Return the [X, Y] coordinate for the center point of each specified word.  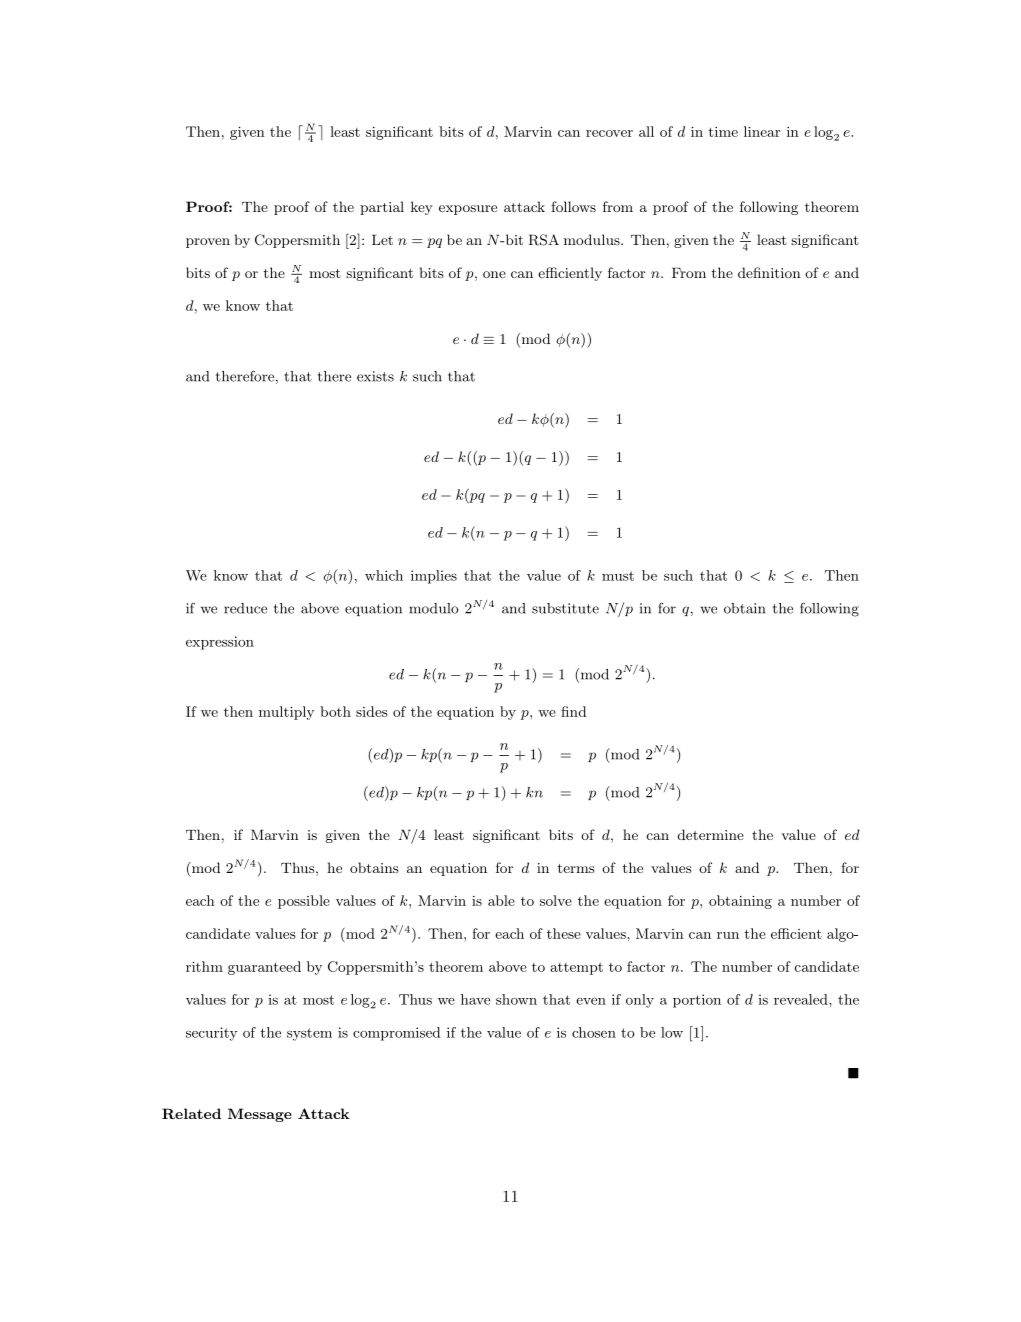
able [501, 900]
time [723, 132]
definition [769, 272]
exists [375, 376]
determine [711, 834]
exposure [468, 210]
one [494, 274]
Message [260, 1115]
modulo [433, 608]
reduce [245, 608]
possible [304, 902]
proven [208, 243]
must [618, 576]
